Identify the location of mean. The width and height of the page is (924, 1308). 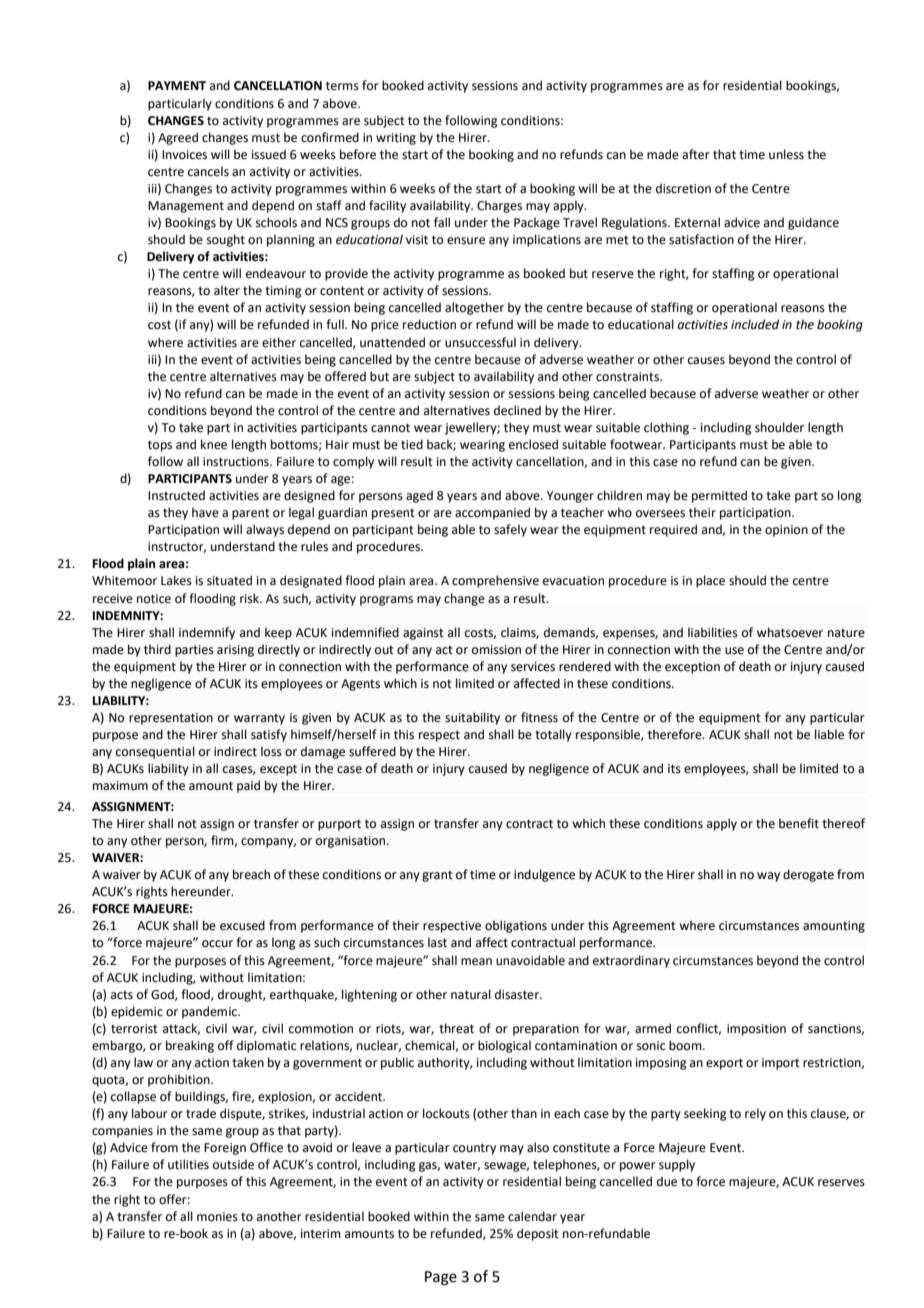
(476, 962).
